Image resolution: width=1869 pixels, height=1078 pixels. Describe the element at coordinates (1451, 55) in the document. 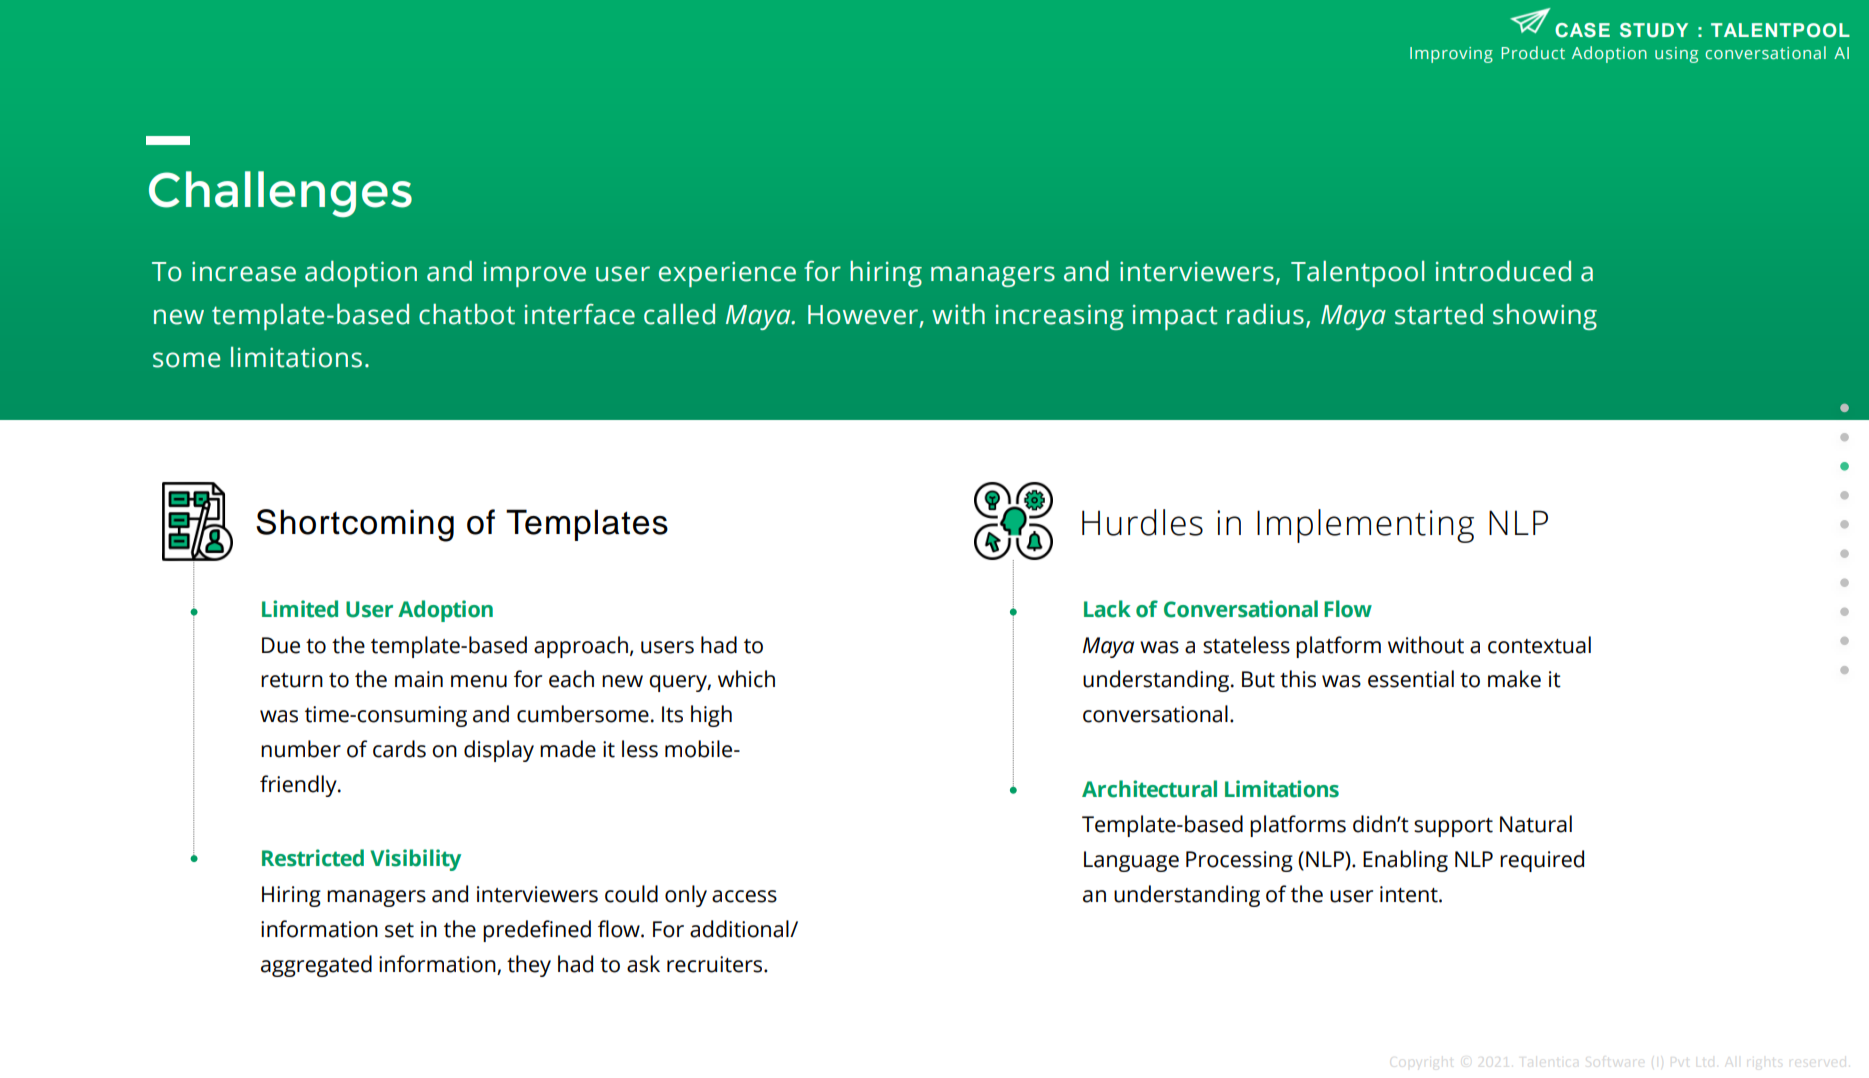

I see `Improving` at that location.
